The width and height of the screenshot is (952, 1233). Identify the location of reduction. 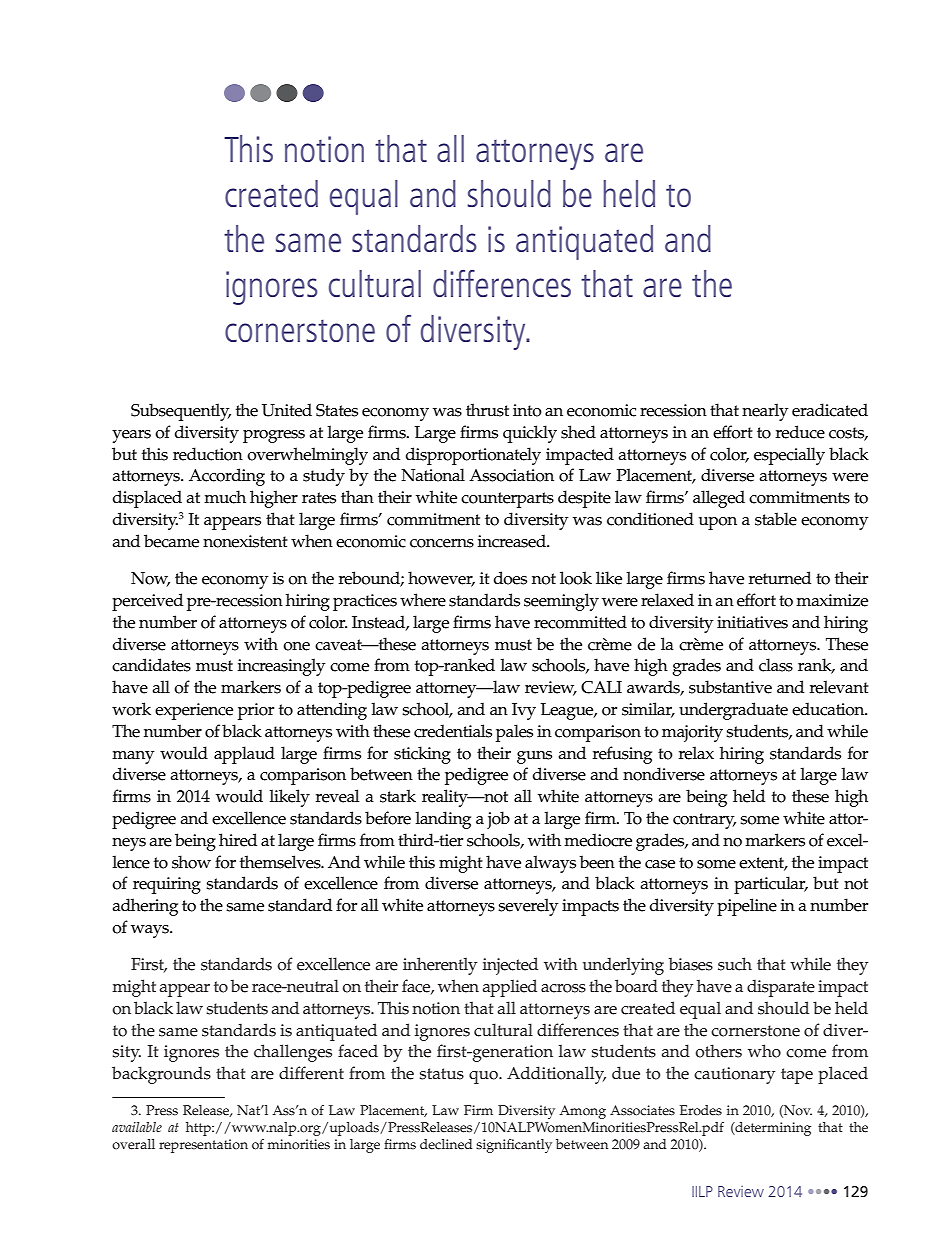
(208, 454).
